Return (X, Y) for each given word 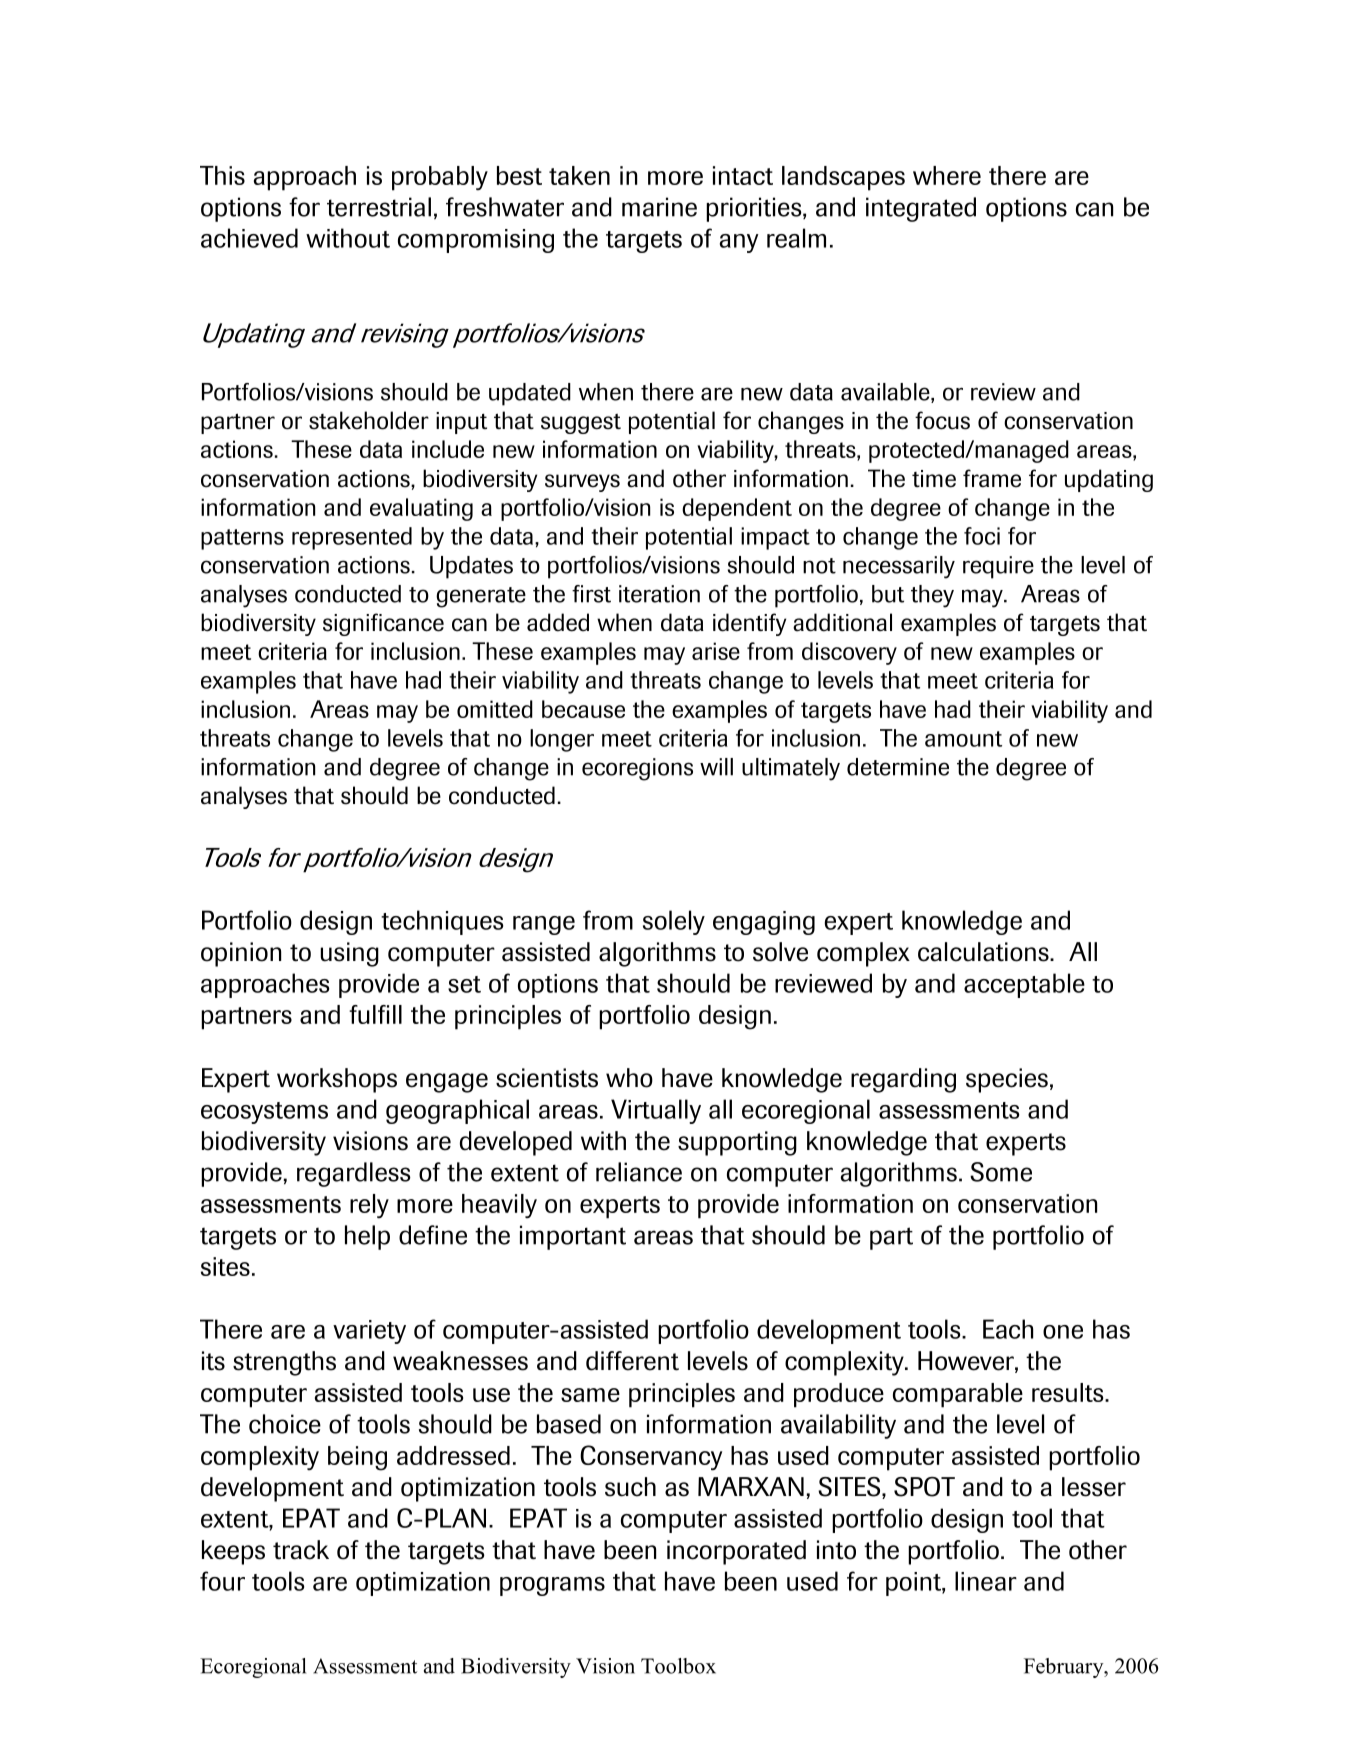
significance (383, 624)
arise (716, 651)
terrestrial (379, 207)
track (301, 1550)
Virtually (656, 1111)
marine (659, 207)
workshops (337, 1080)
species (1007, 1080)
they (932, 596)
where (947, 175)
